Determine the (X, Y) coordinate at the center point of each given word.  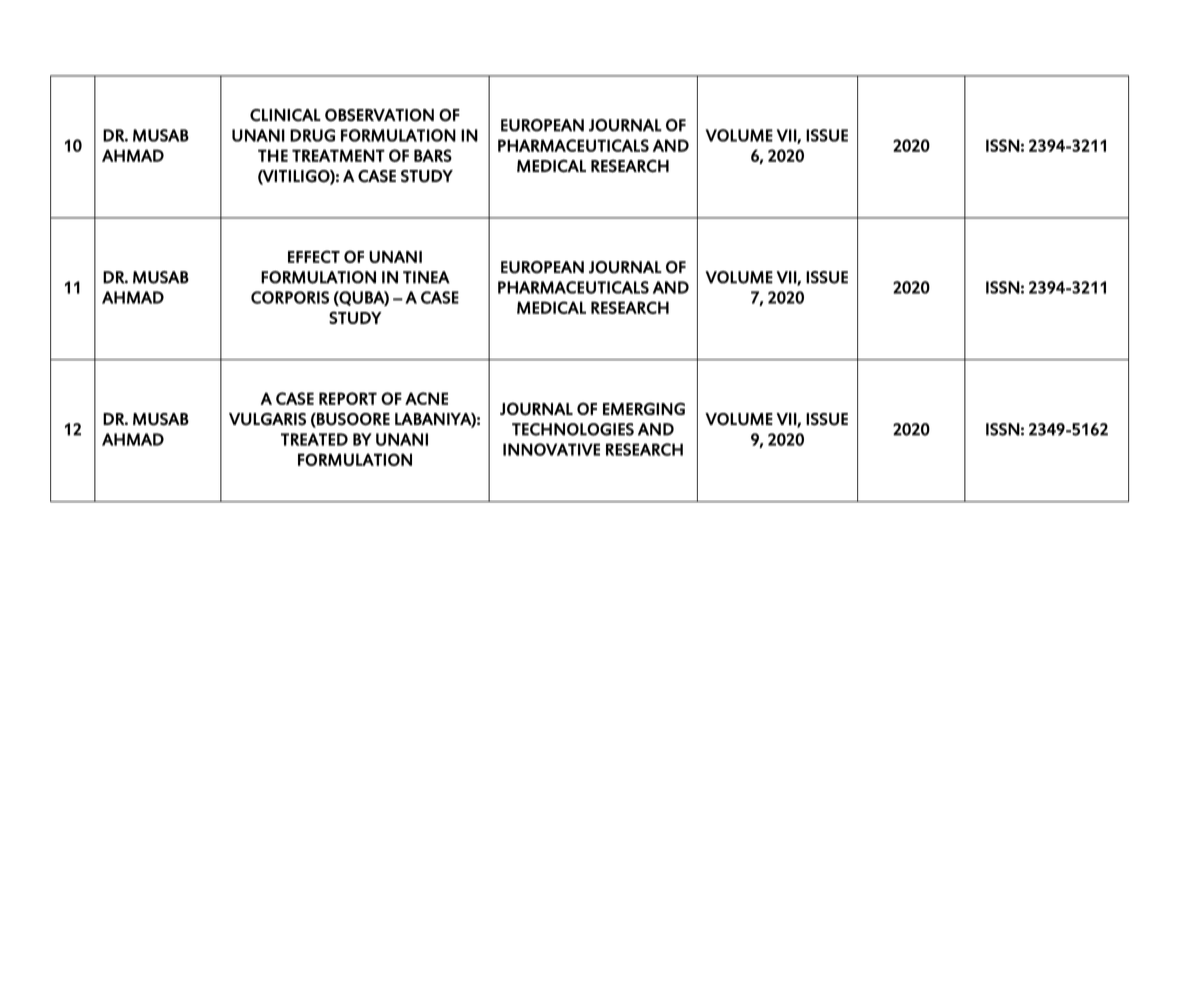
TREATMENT (338, 155)
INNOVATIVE (551, 449)
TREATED (314, 439)
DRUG (312, 135)
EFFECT (314, 256)
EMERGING (644, 408)
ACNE (426, 398)
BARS (433, 155)
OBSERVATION (379, 115)
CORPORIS (290, 297)
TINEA (426, 277)
